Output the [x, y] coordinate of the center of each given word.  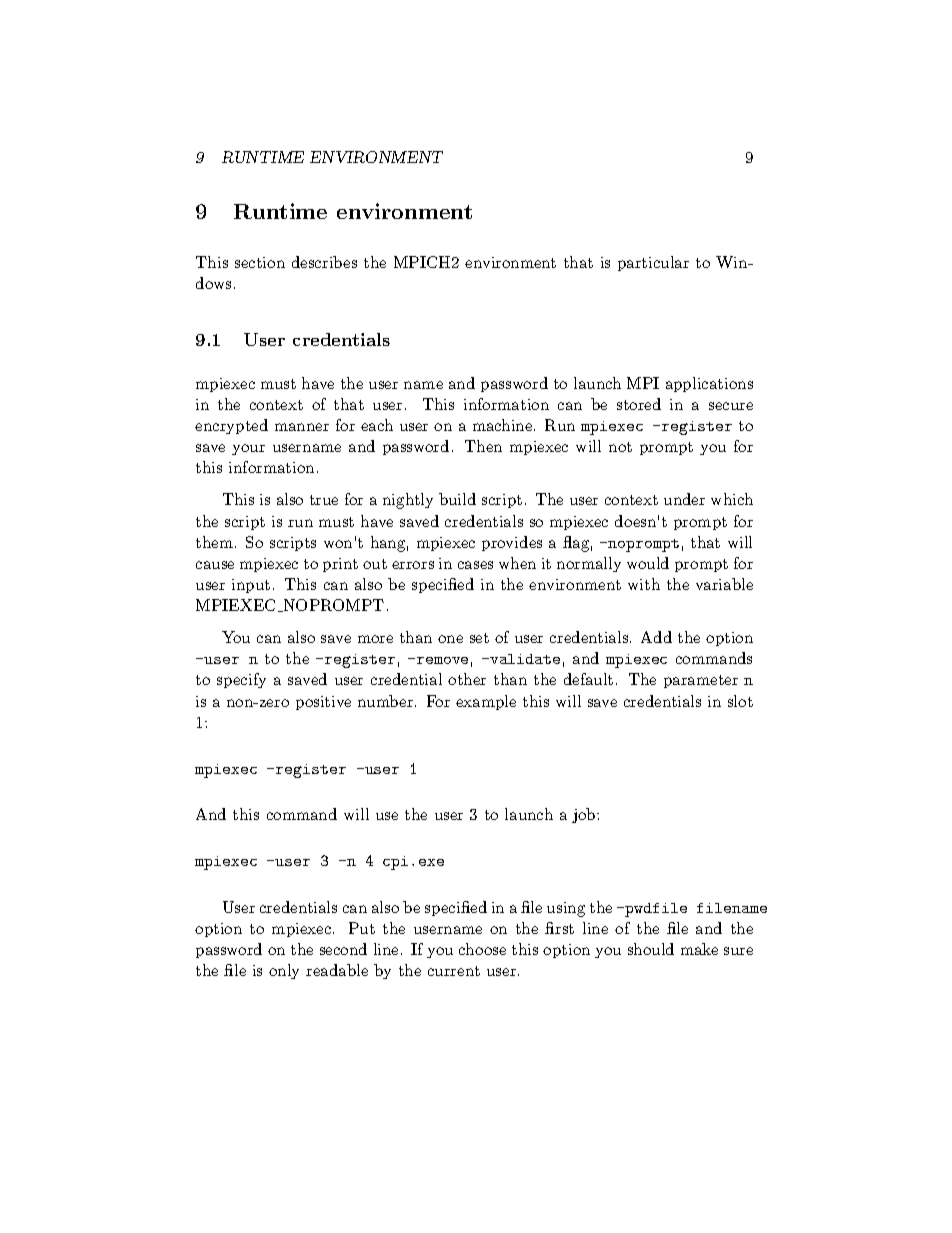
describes [324, 262]
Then [483, 446]
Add [656, 637]
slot [740, 701]
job [585, 815]
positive [323, 703]
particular [653, 263]
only [284, 971]
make [699, 949]
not [620, 447]
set [479, 638]
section [260, 262]
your [248, 449]
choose [482, 949]
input [251, 586]
